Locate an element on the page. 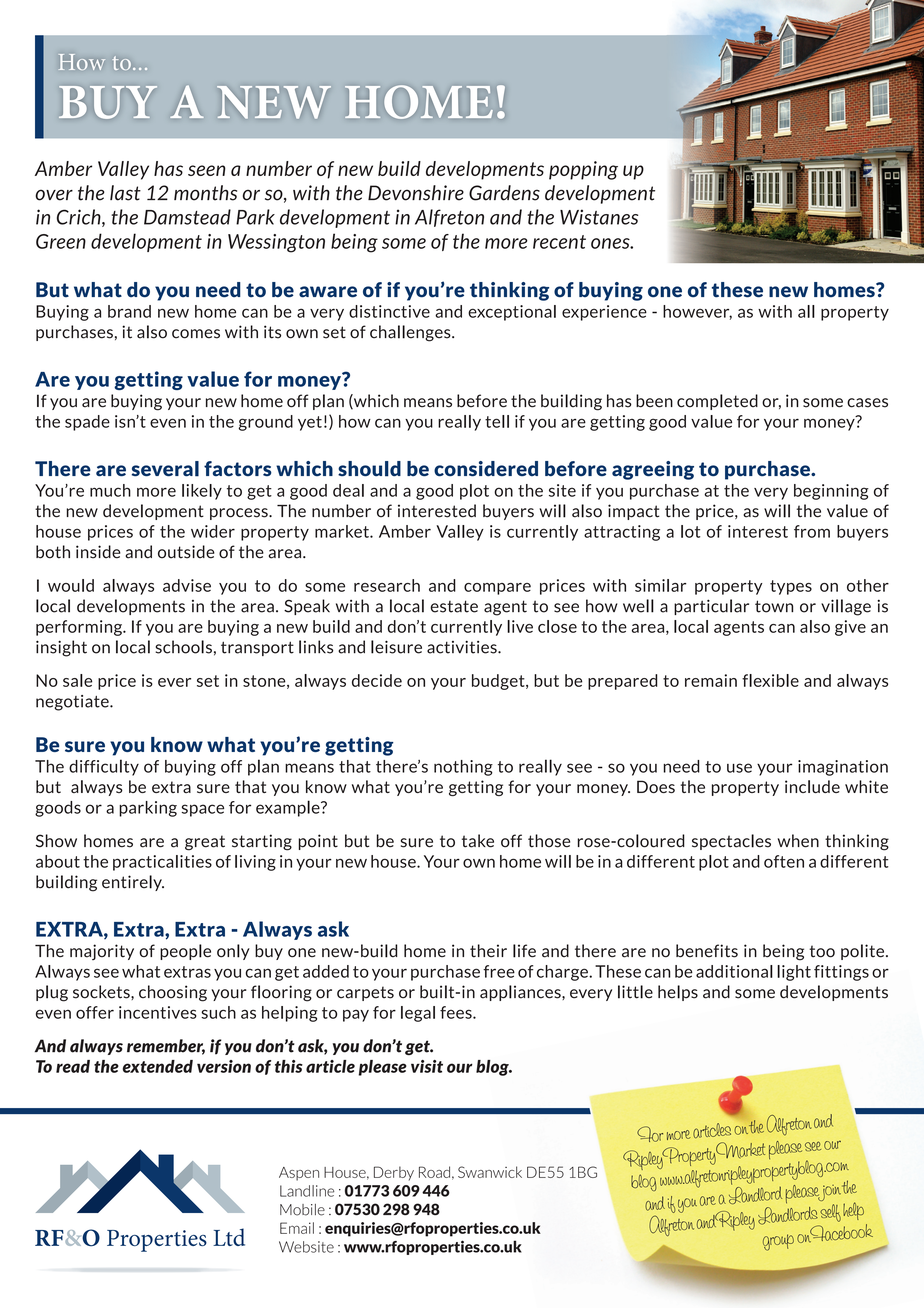 The image size is (924, 1308). people is located at coordinates (185, 952).
